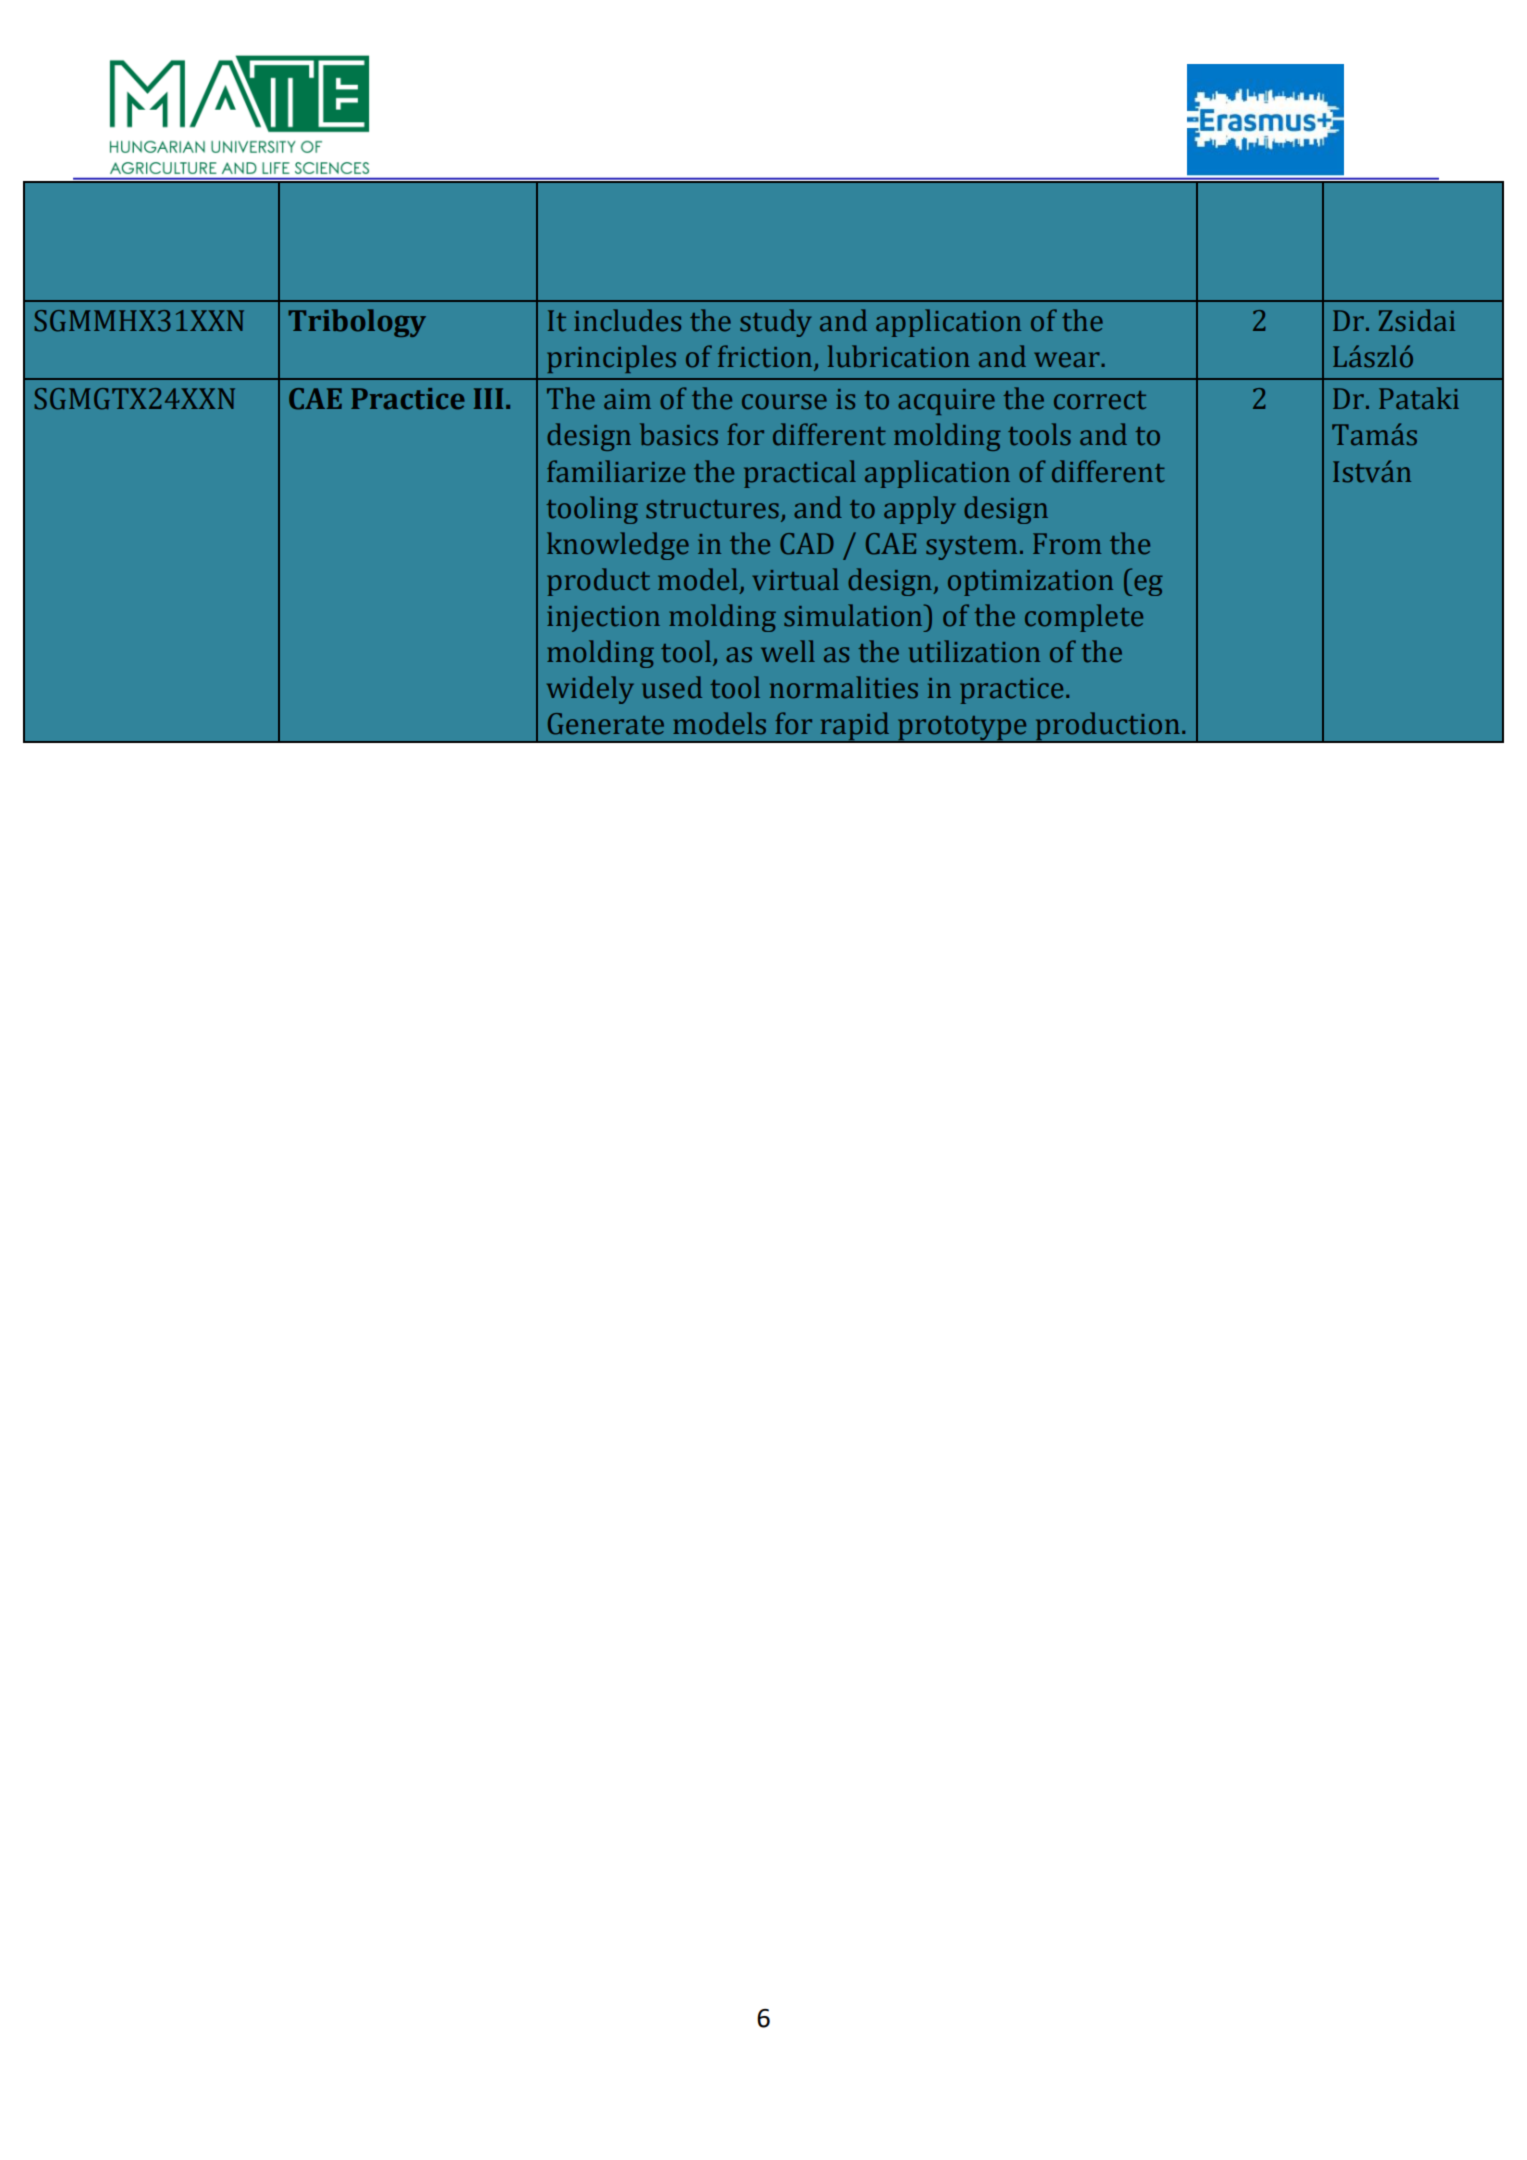 This document has height=2160, width=1527. I want to click on practical, so click(800, 474).
